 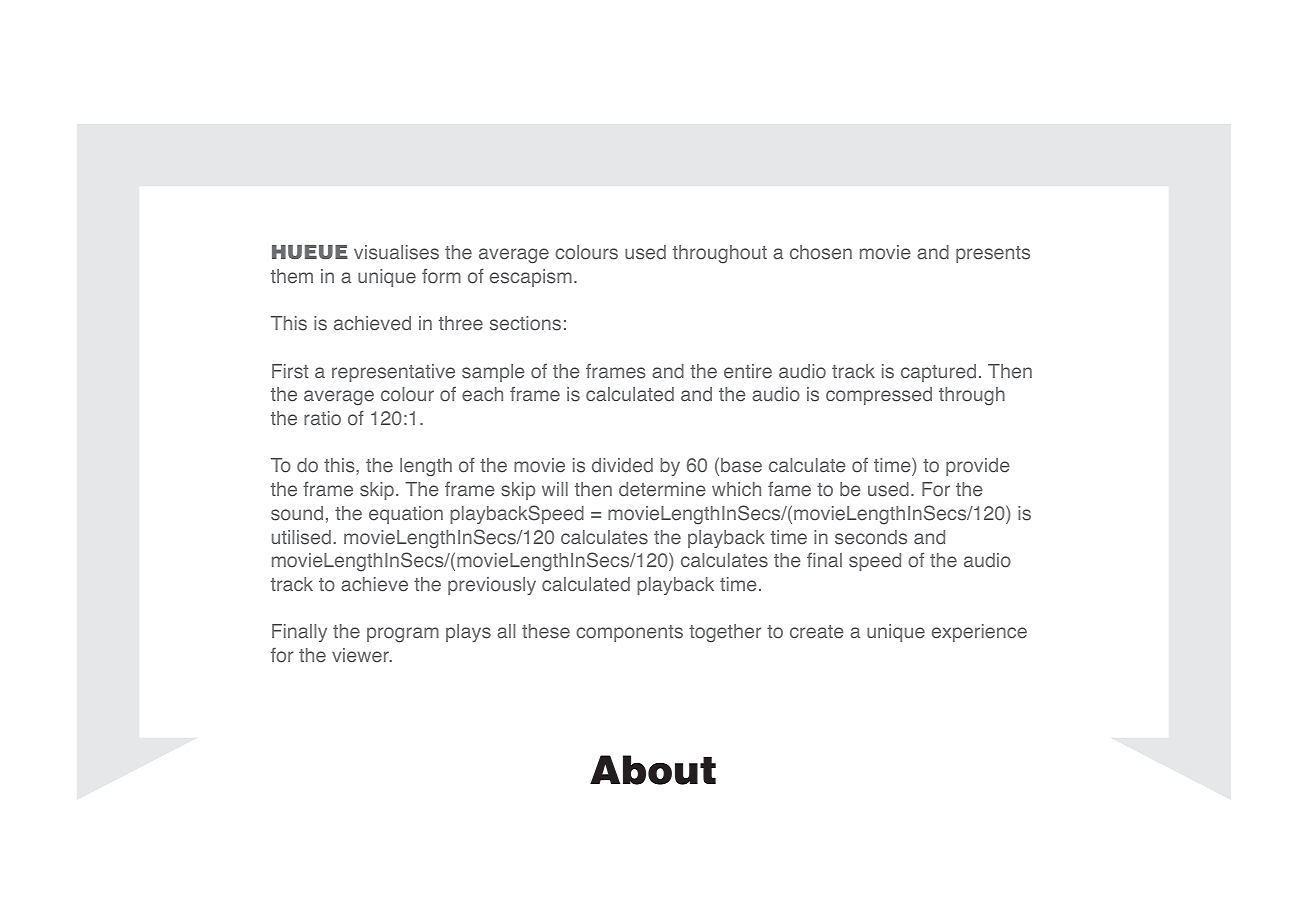 What do you see at coordinates (979, 633) in the document?
I see `experience` at bounding box center [979, 633].
